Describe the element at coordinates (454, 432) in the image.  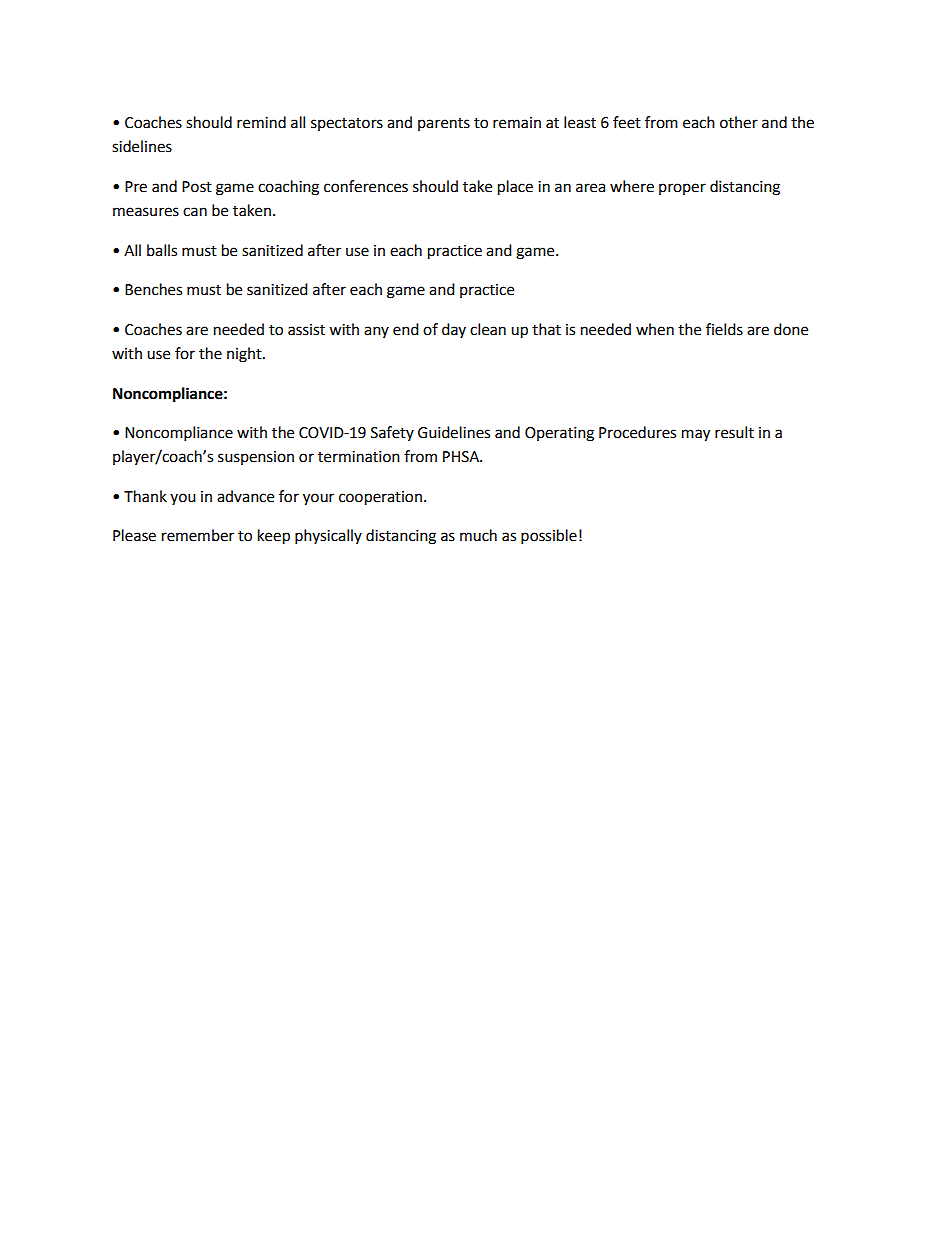
I see `Guidelines` at that location.
